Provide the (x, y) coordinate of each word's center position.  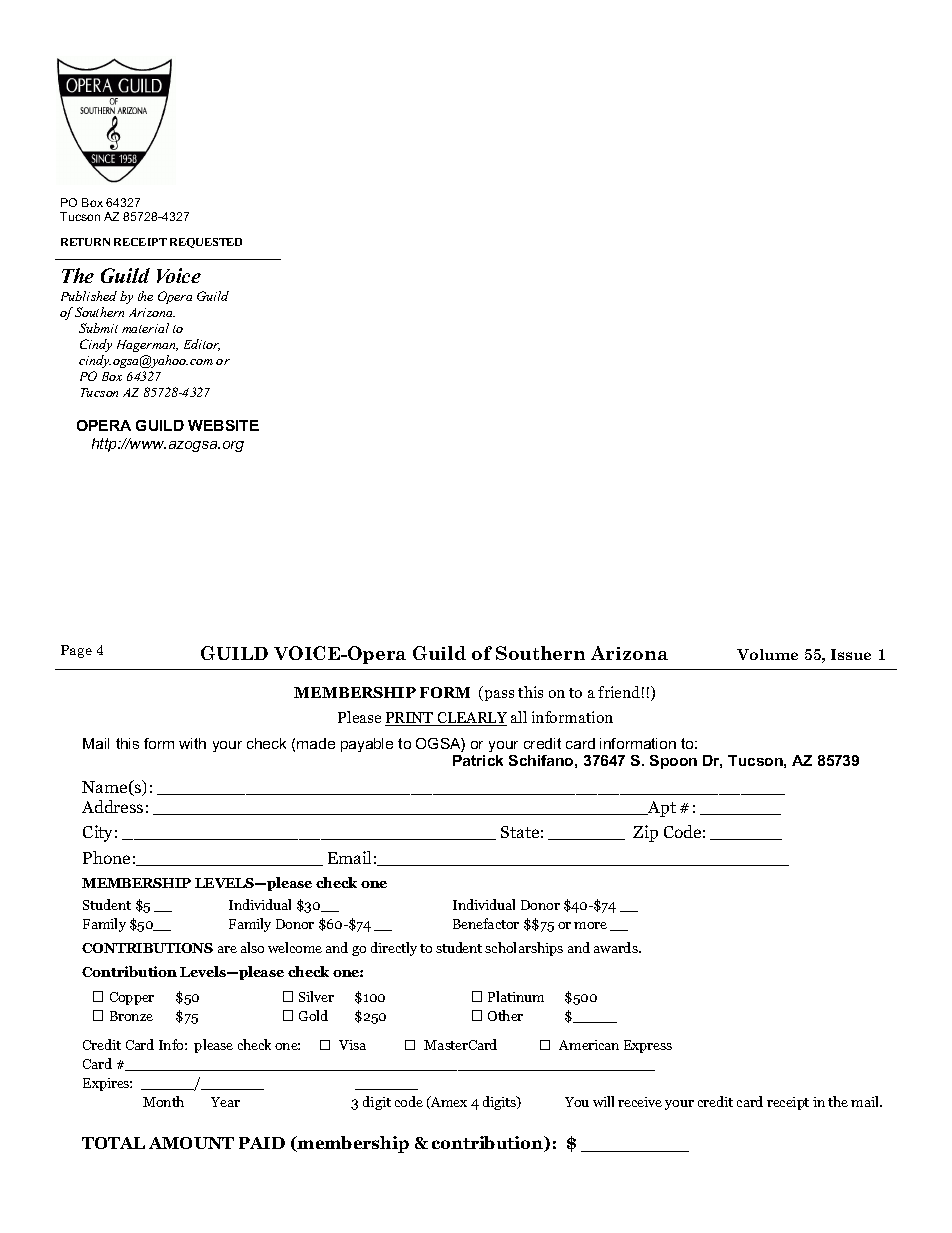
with (192, 743)
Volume (767, 654)
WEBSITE (223, 425)
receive (640, 1102)
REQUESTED (206, 243)
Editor (202, 345)
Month (163, 1101)
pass (499, 695)
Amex (448, 1102)
